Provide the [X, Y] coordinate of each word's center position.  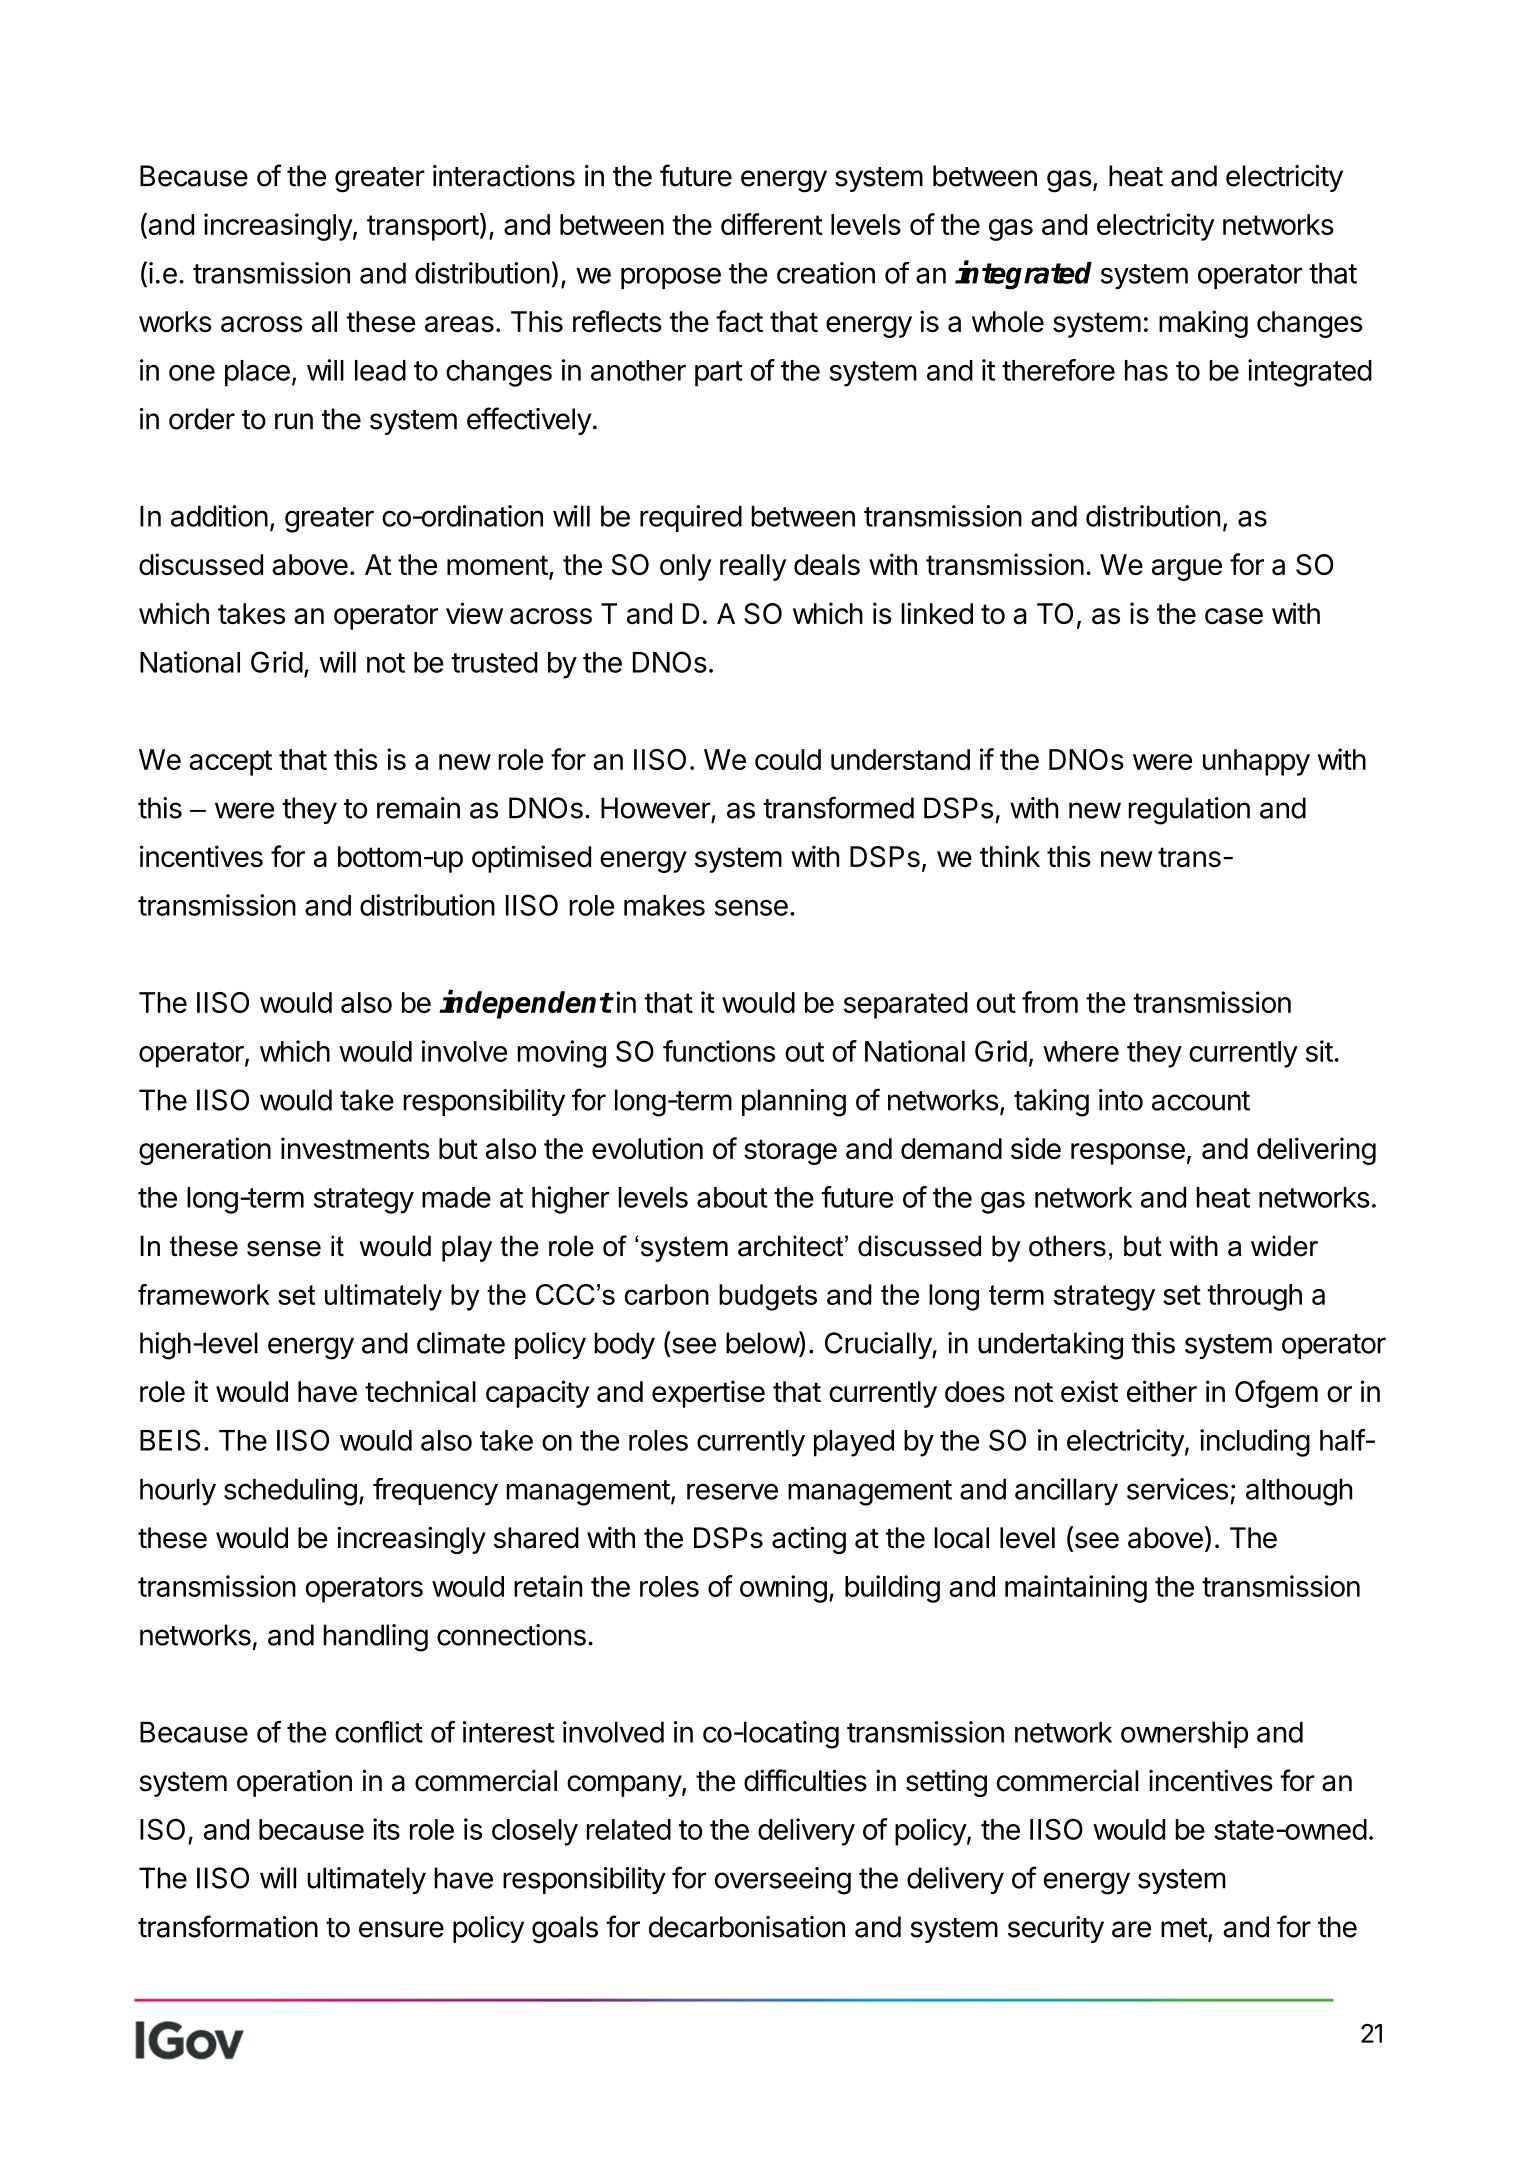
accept [230, 763]
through [1254, 1297]
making [1203, 324]
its [386, 1829]
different [772, 224]
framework [204, 1294]
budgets [768, 1297]
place [257, 373]
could [788, 759]
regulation [1189, 811]
